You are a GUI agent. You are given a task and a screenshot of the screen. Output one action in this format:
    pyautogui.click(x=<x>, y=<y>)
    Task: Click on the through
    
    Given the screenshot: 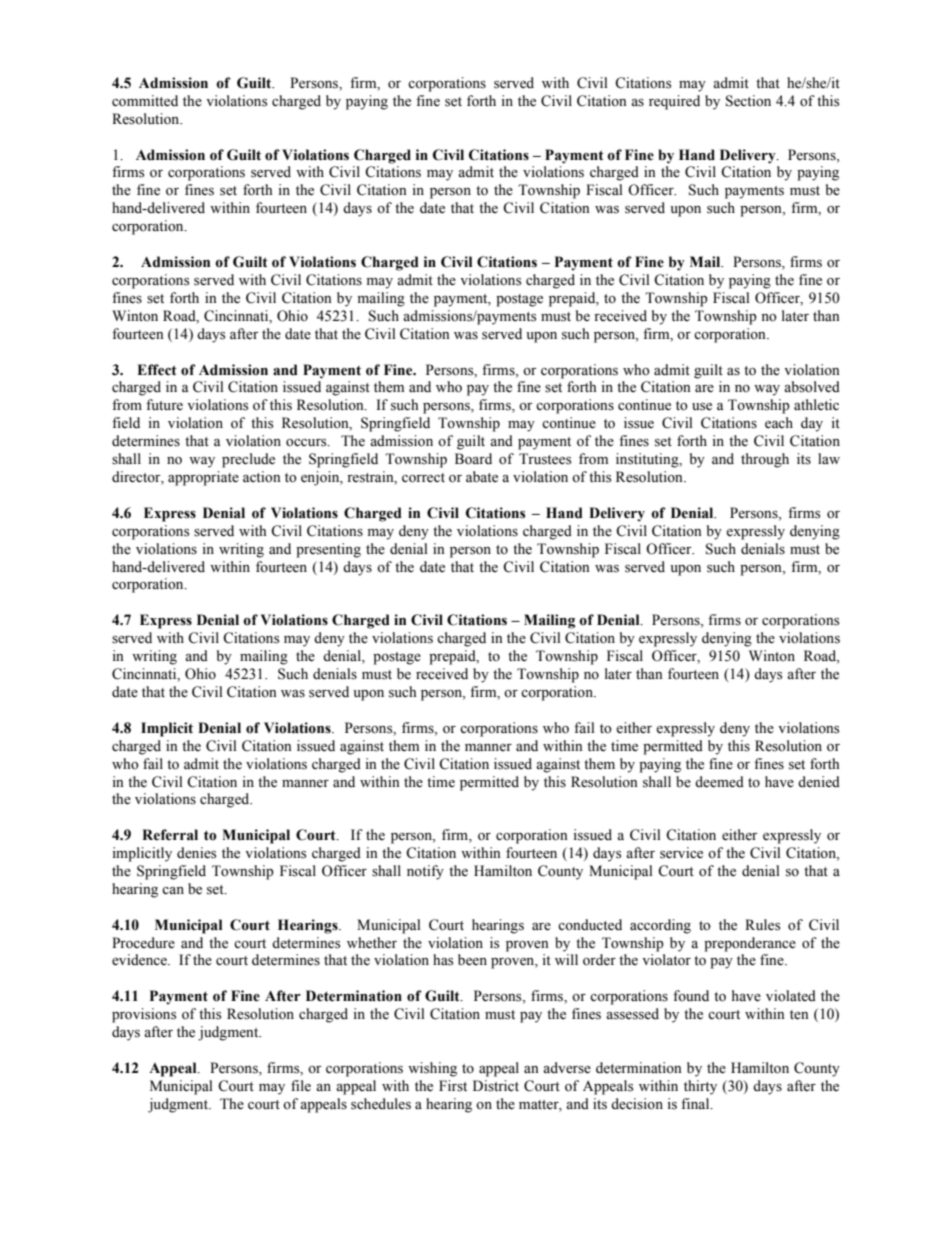 What is the action you would take?
    pyautogui.click(x=765, y=460)
